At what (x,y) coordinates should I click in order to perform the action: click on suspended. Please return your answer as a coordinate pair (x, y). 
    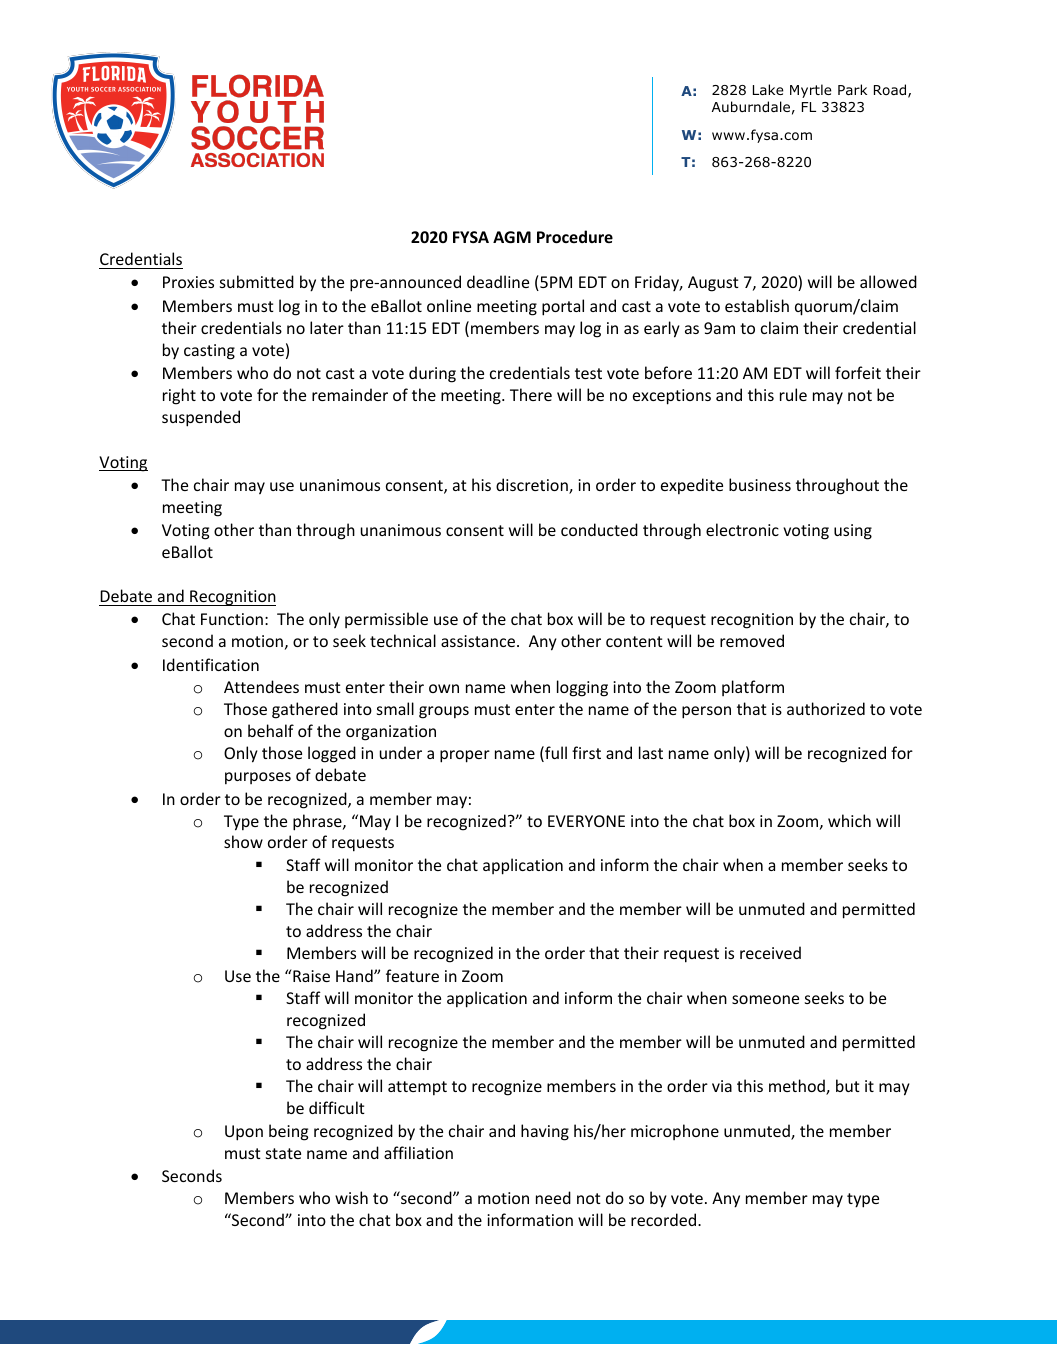
    Looking at the image, I should click on (201, 418).
